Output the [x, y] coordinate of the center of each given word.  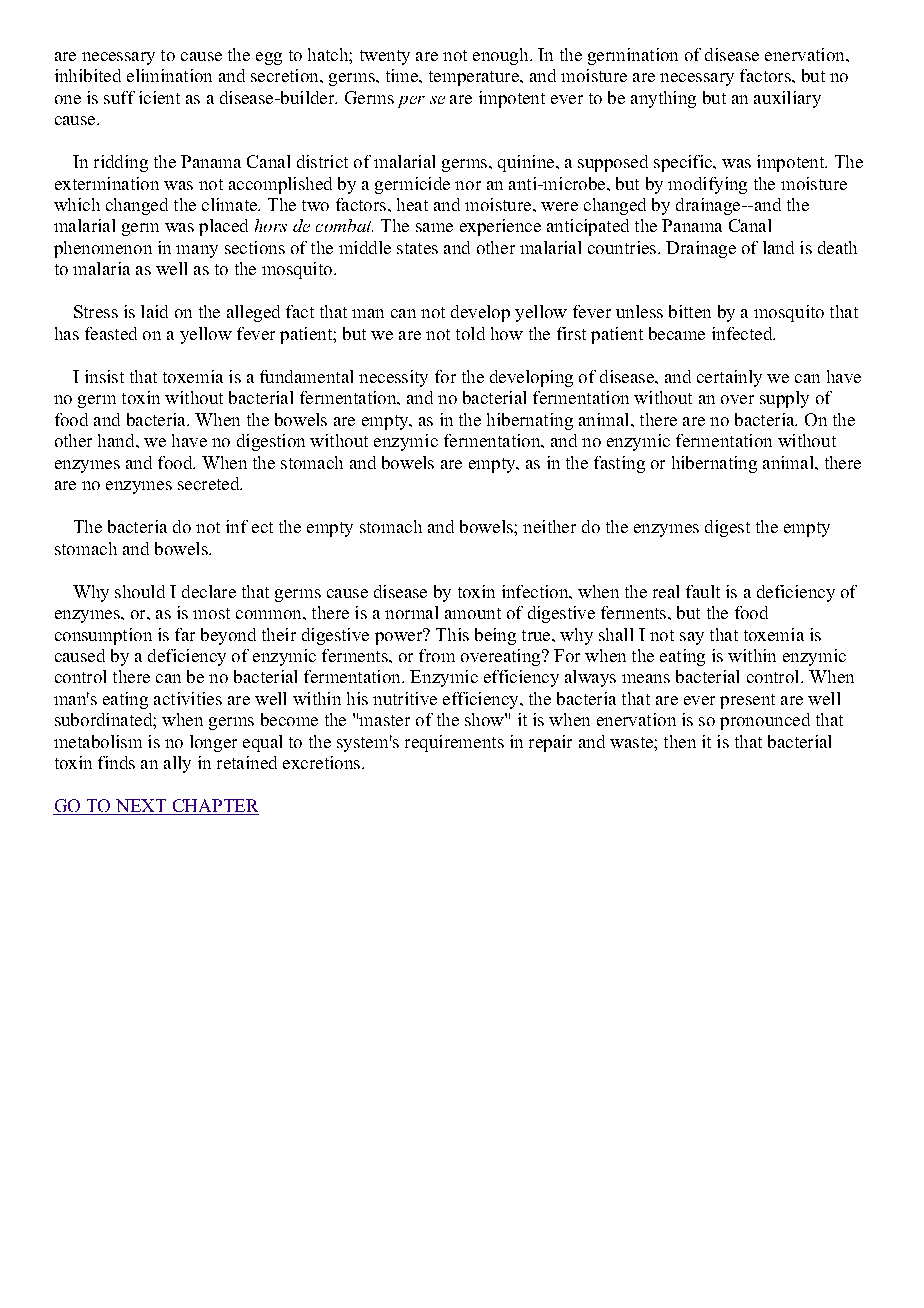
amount [473, 613]
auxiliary [787, 99]
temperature [475, 78]
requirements [454, 743]
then [680, 741]
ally [177, 764]
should [140, 591]
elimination [169, 75]
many [197, 251]
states [417, 248]
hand [117, 440]
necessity [393, 378]
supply [784, 399]
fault [703, 591]
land [778, 247]
